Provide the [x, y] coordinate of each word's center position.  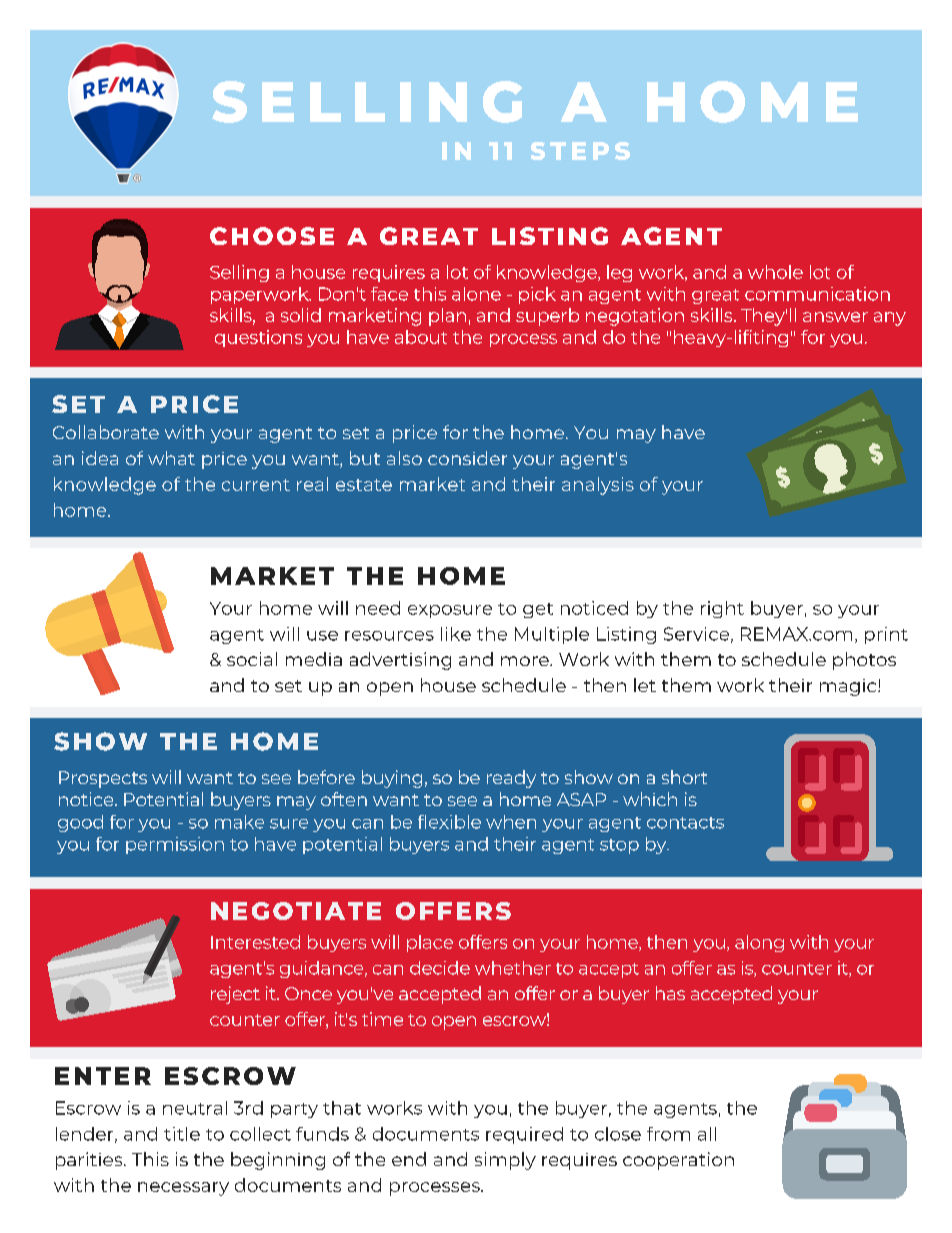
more [526, 661]
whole [775, 272]
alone [476, 294]
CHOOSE [272, 236]
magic [849, 687]
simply [505, 1161]
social [252, 659]
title [182, 1134]
